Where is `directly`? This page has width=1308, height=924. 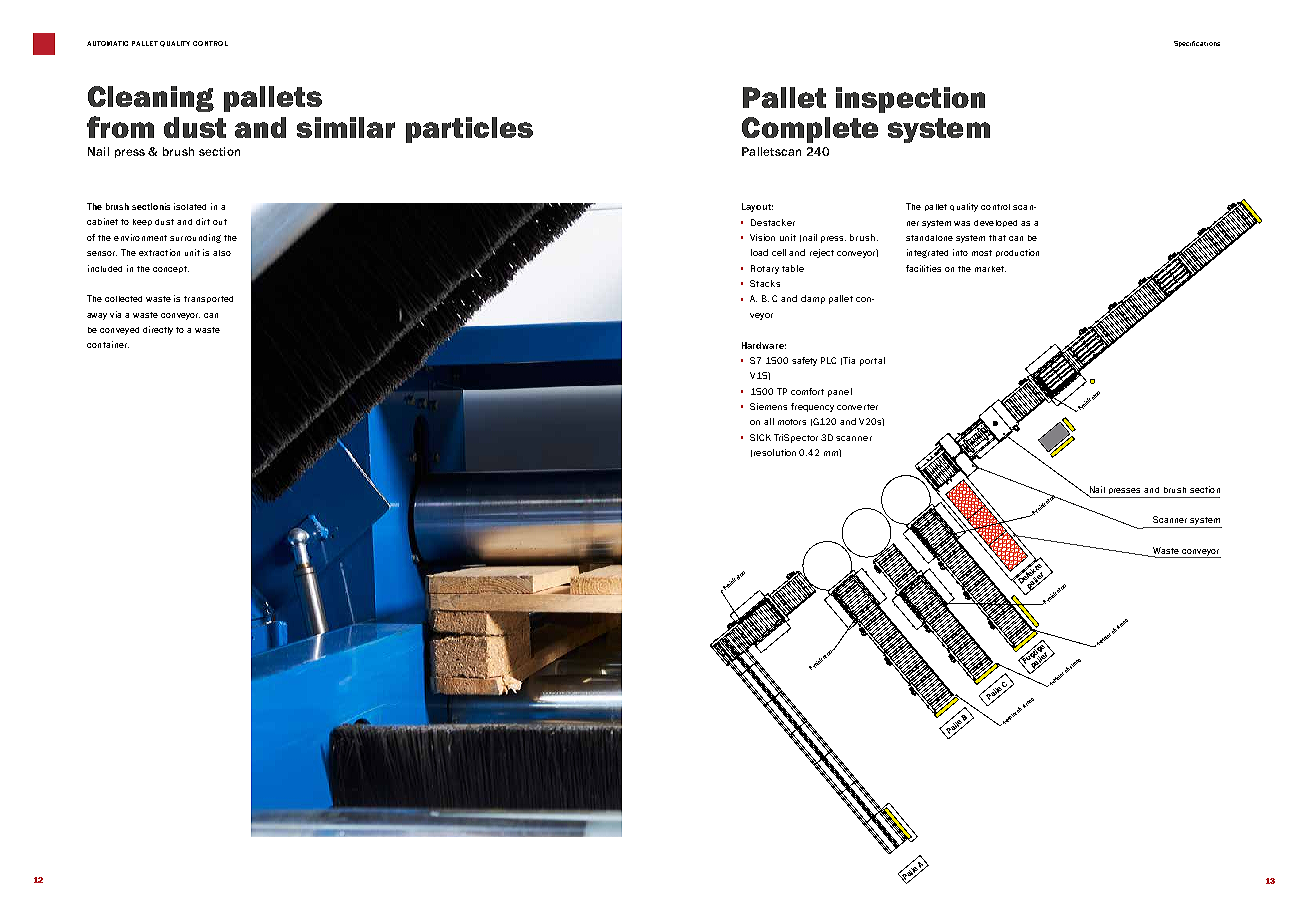
directly is located at coordinates (158, 330).
